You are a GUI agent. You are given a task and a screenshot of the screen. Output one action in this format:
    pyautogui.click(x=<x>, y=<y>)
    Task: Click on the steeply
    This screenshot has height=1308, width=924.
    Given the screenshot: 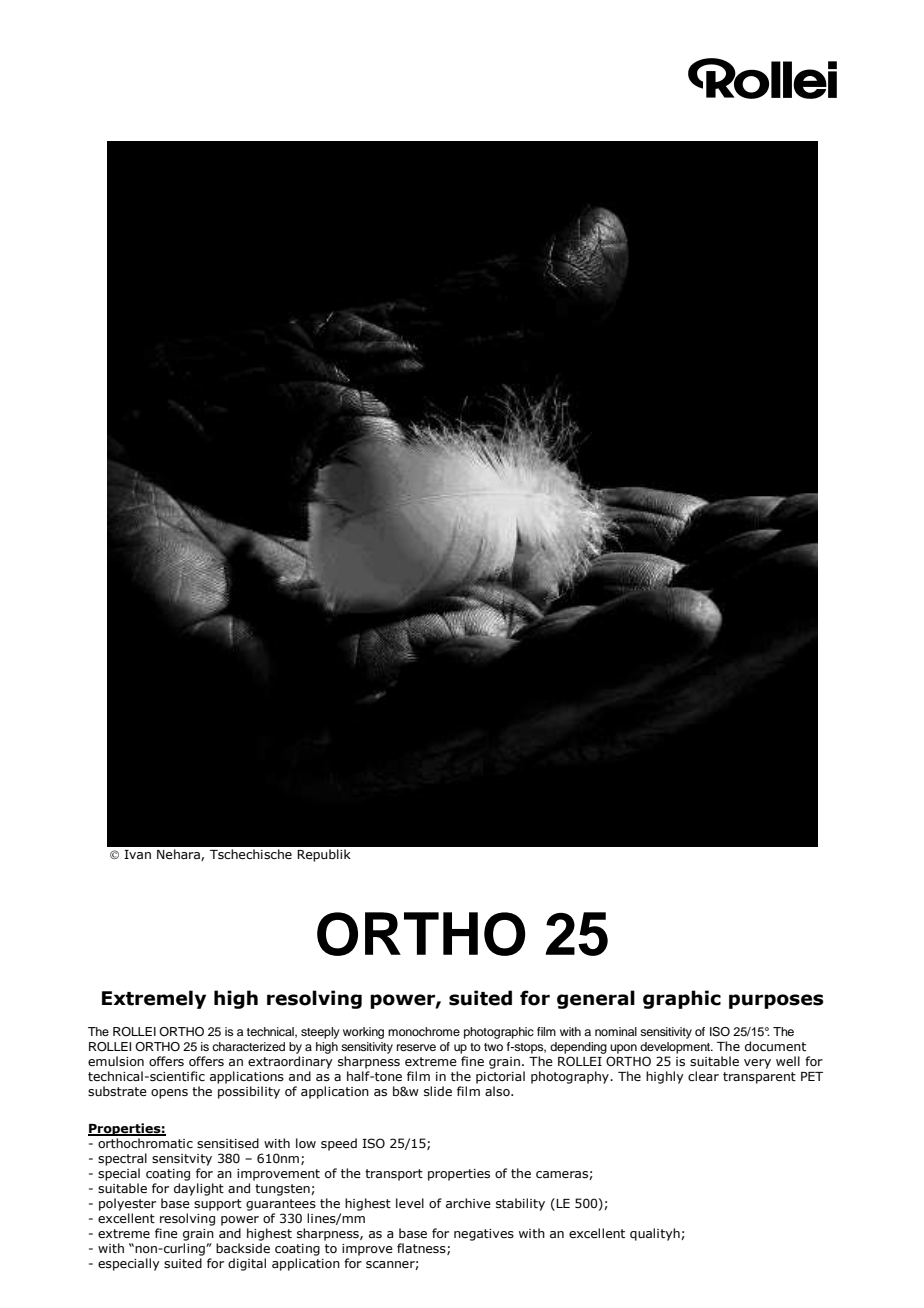 What is the action you would take?
    pyautogui.click(x=320, y=1033)
